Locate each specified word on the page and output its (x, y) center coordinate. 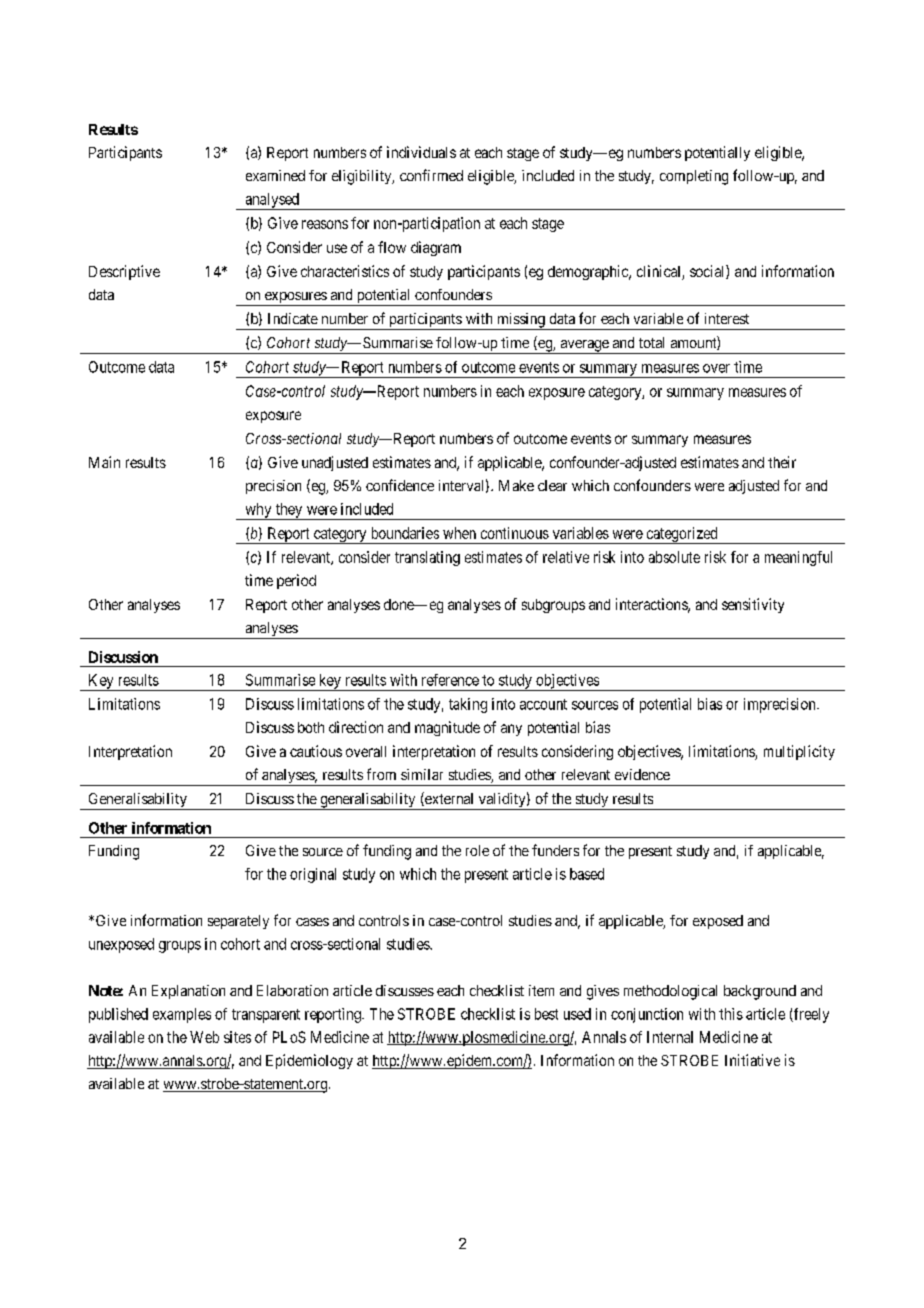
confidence (400, 485)
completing (694, 177)
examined (275, 175)
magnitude (447, 728)
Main (104, 462)
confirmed (431, 175)
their (782, 462)
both (311, 727)
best (546, 1014)
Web (204, 1037)
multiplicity (799, 752)
